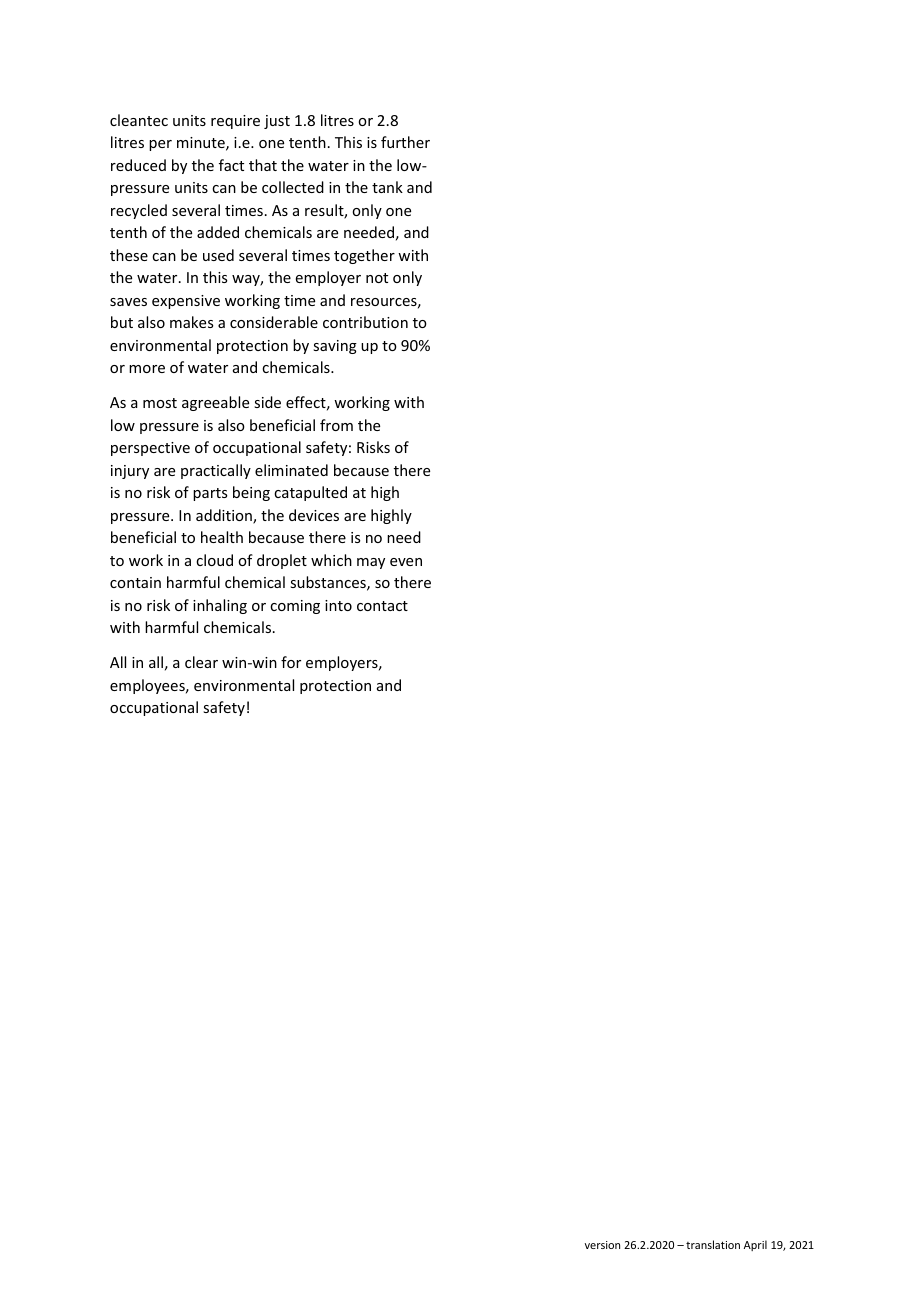  What do you see at coordinates (387, 187) in the screenshot?
I see `tank` at bounding box center [387, 187].
